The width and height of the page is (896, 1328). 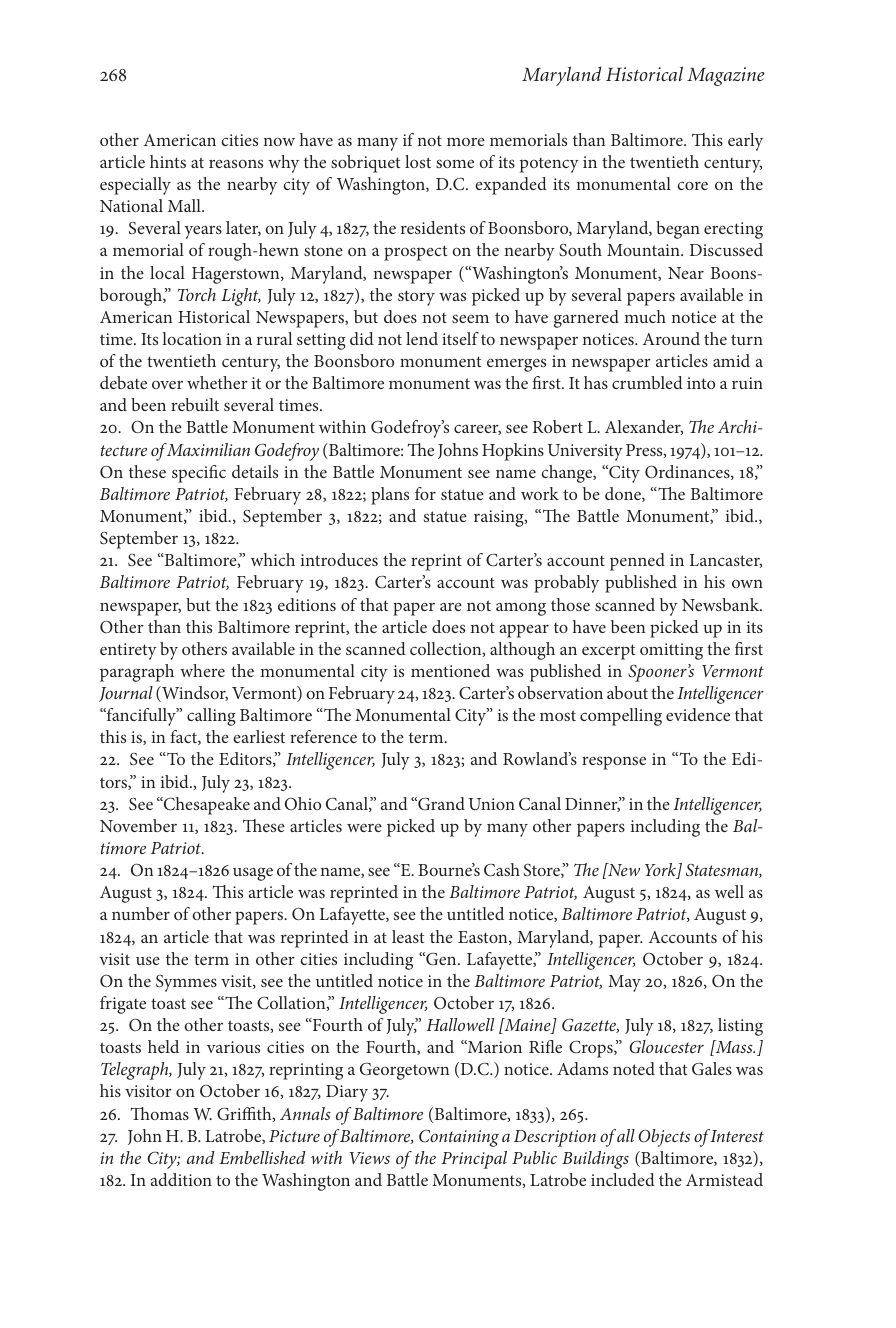 I want to click on Magazine, so click(x=726, y=76).
